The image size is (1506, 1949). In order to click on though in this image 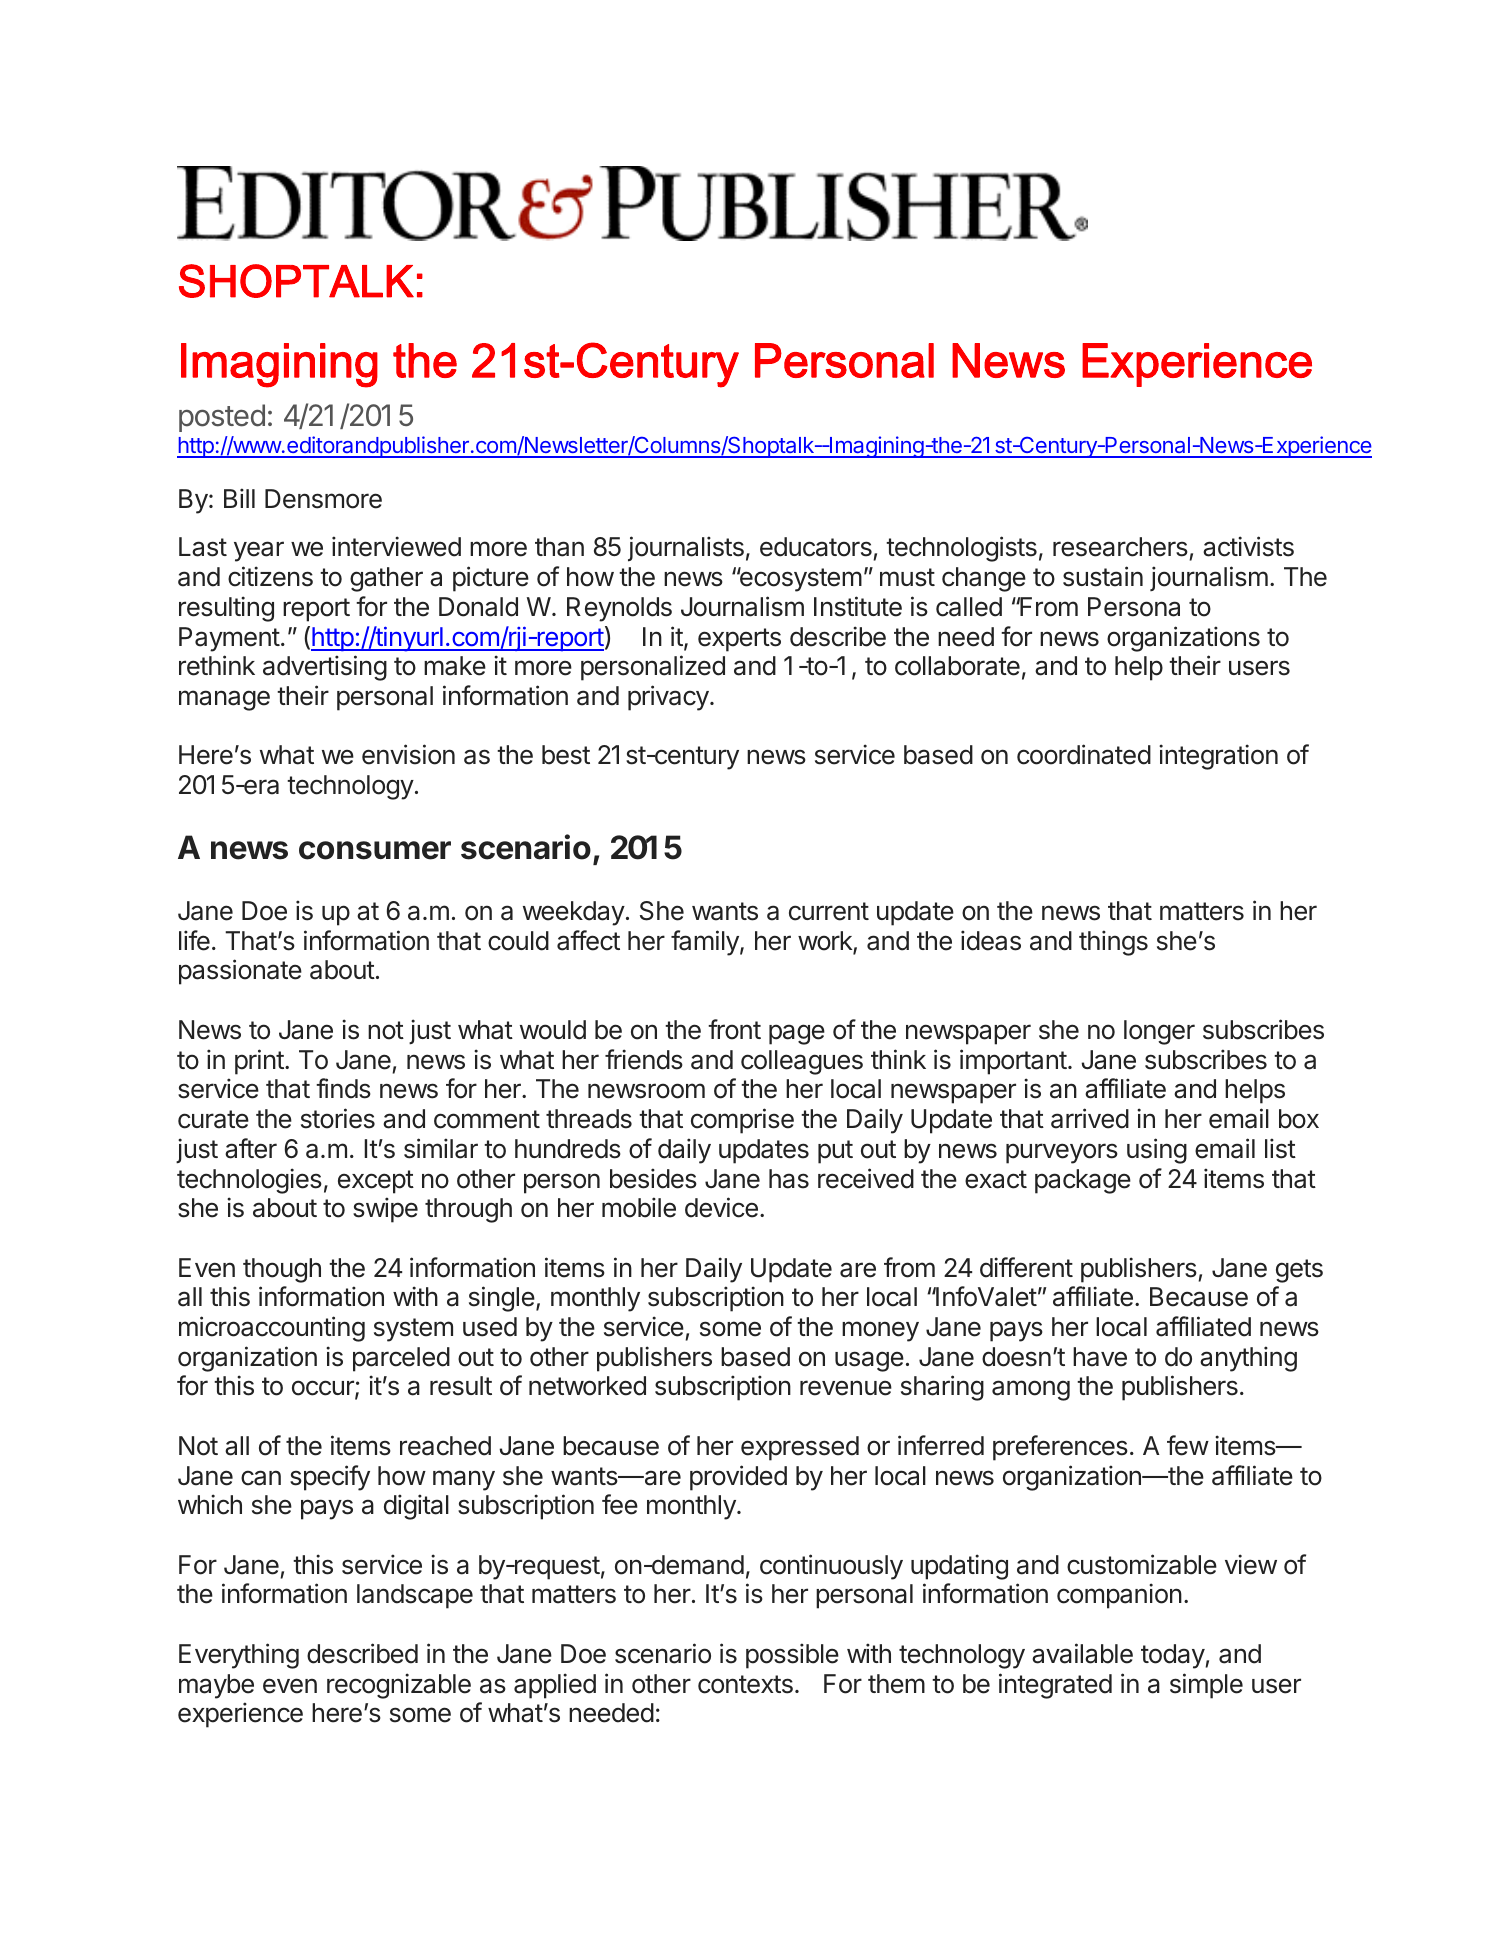, I will do `click(282, 1270)`.
